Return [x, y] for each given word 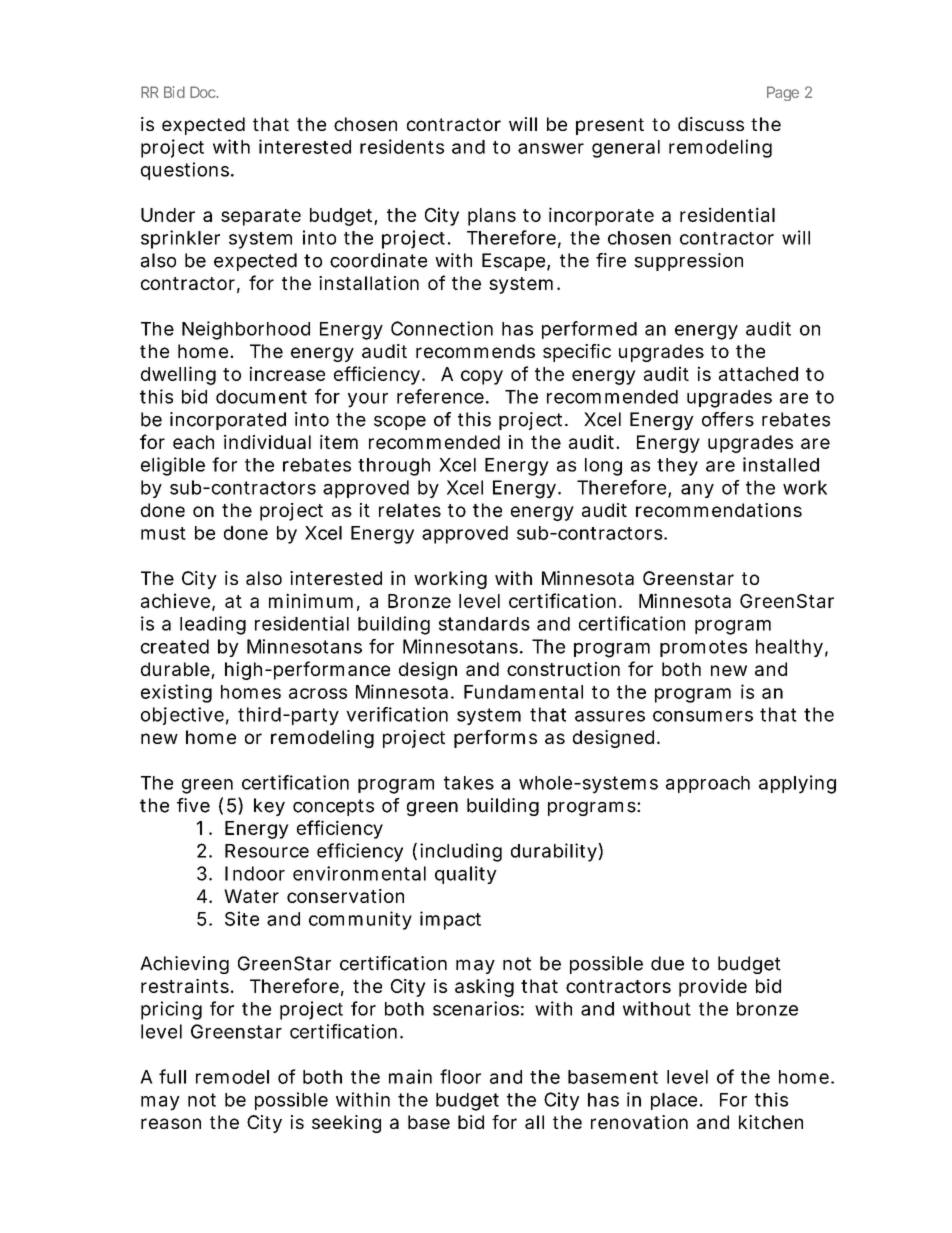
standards [484, 624]
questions [186, 171]
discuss [711, 124]
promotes [703, 648]
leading [213, 625]
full [172, 1076]
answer [551, 148]
